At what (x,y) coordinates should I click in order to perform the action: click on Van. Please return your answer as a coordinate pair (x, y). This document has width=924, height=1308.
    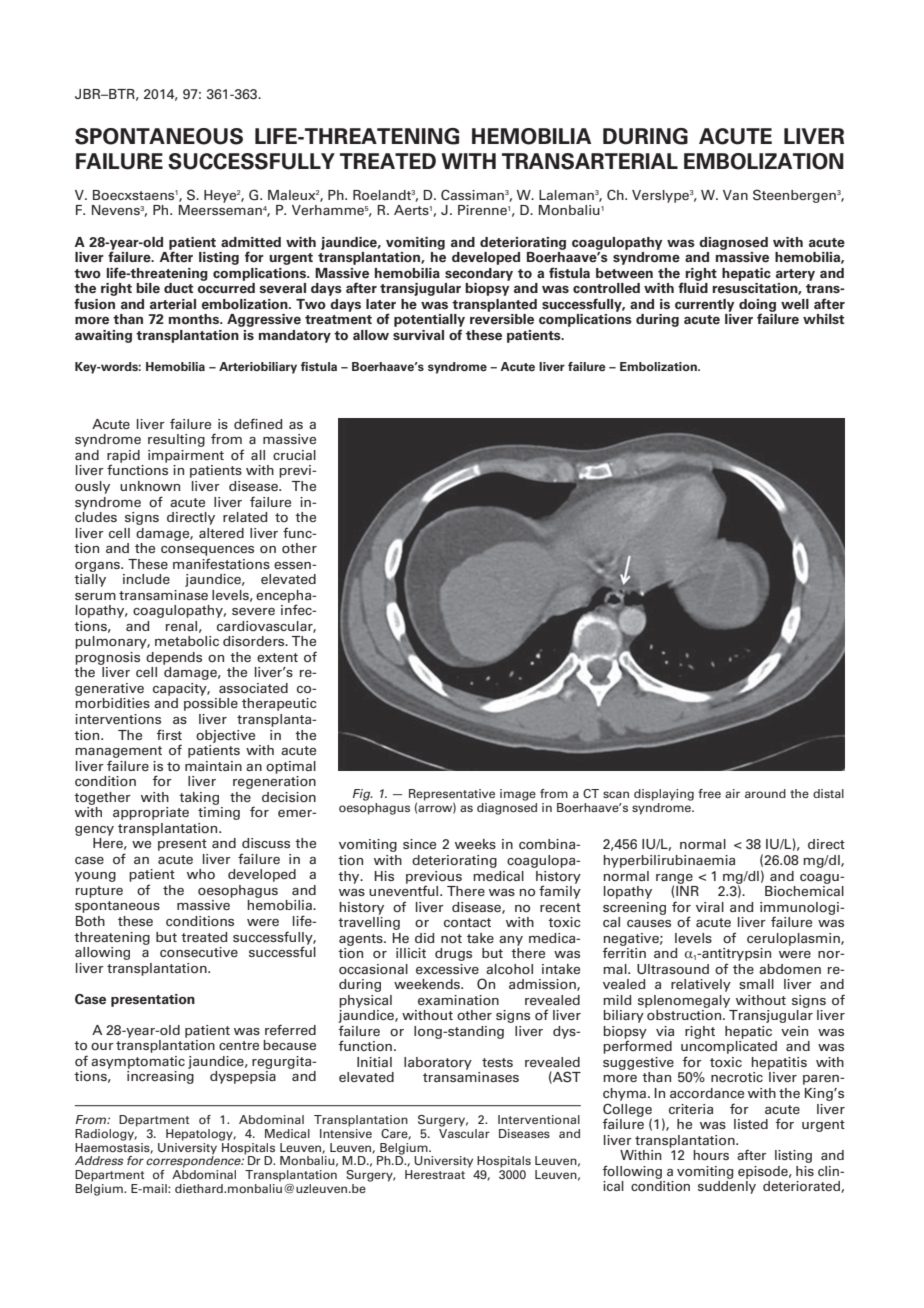
    Looking at the image, I should click on (735, 195).
